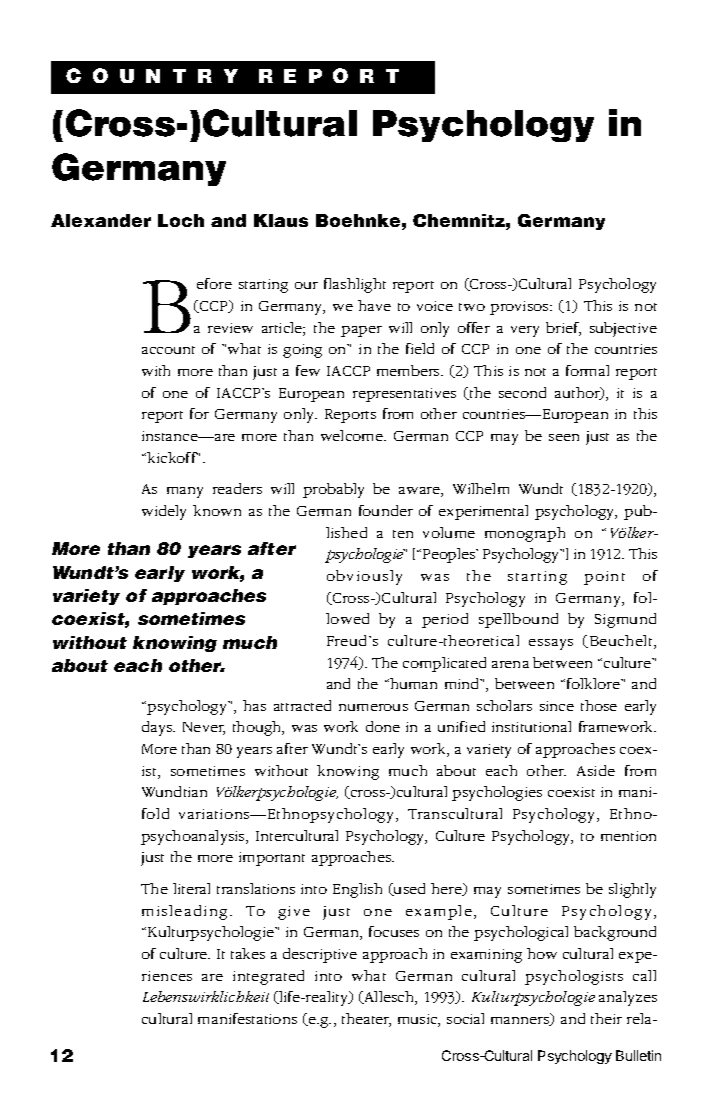 The height and width of the document is (1104, 714). What do you see at coordinates (628, 836) in the document?
I see `mention` at bounding box center [628, 836].
